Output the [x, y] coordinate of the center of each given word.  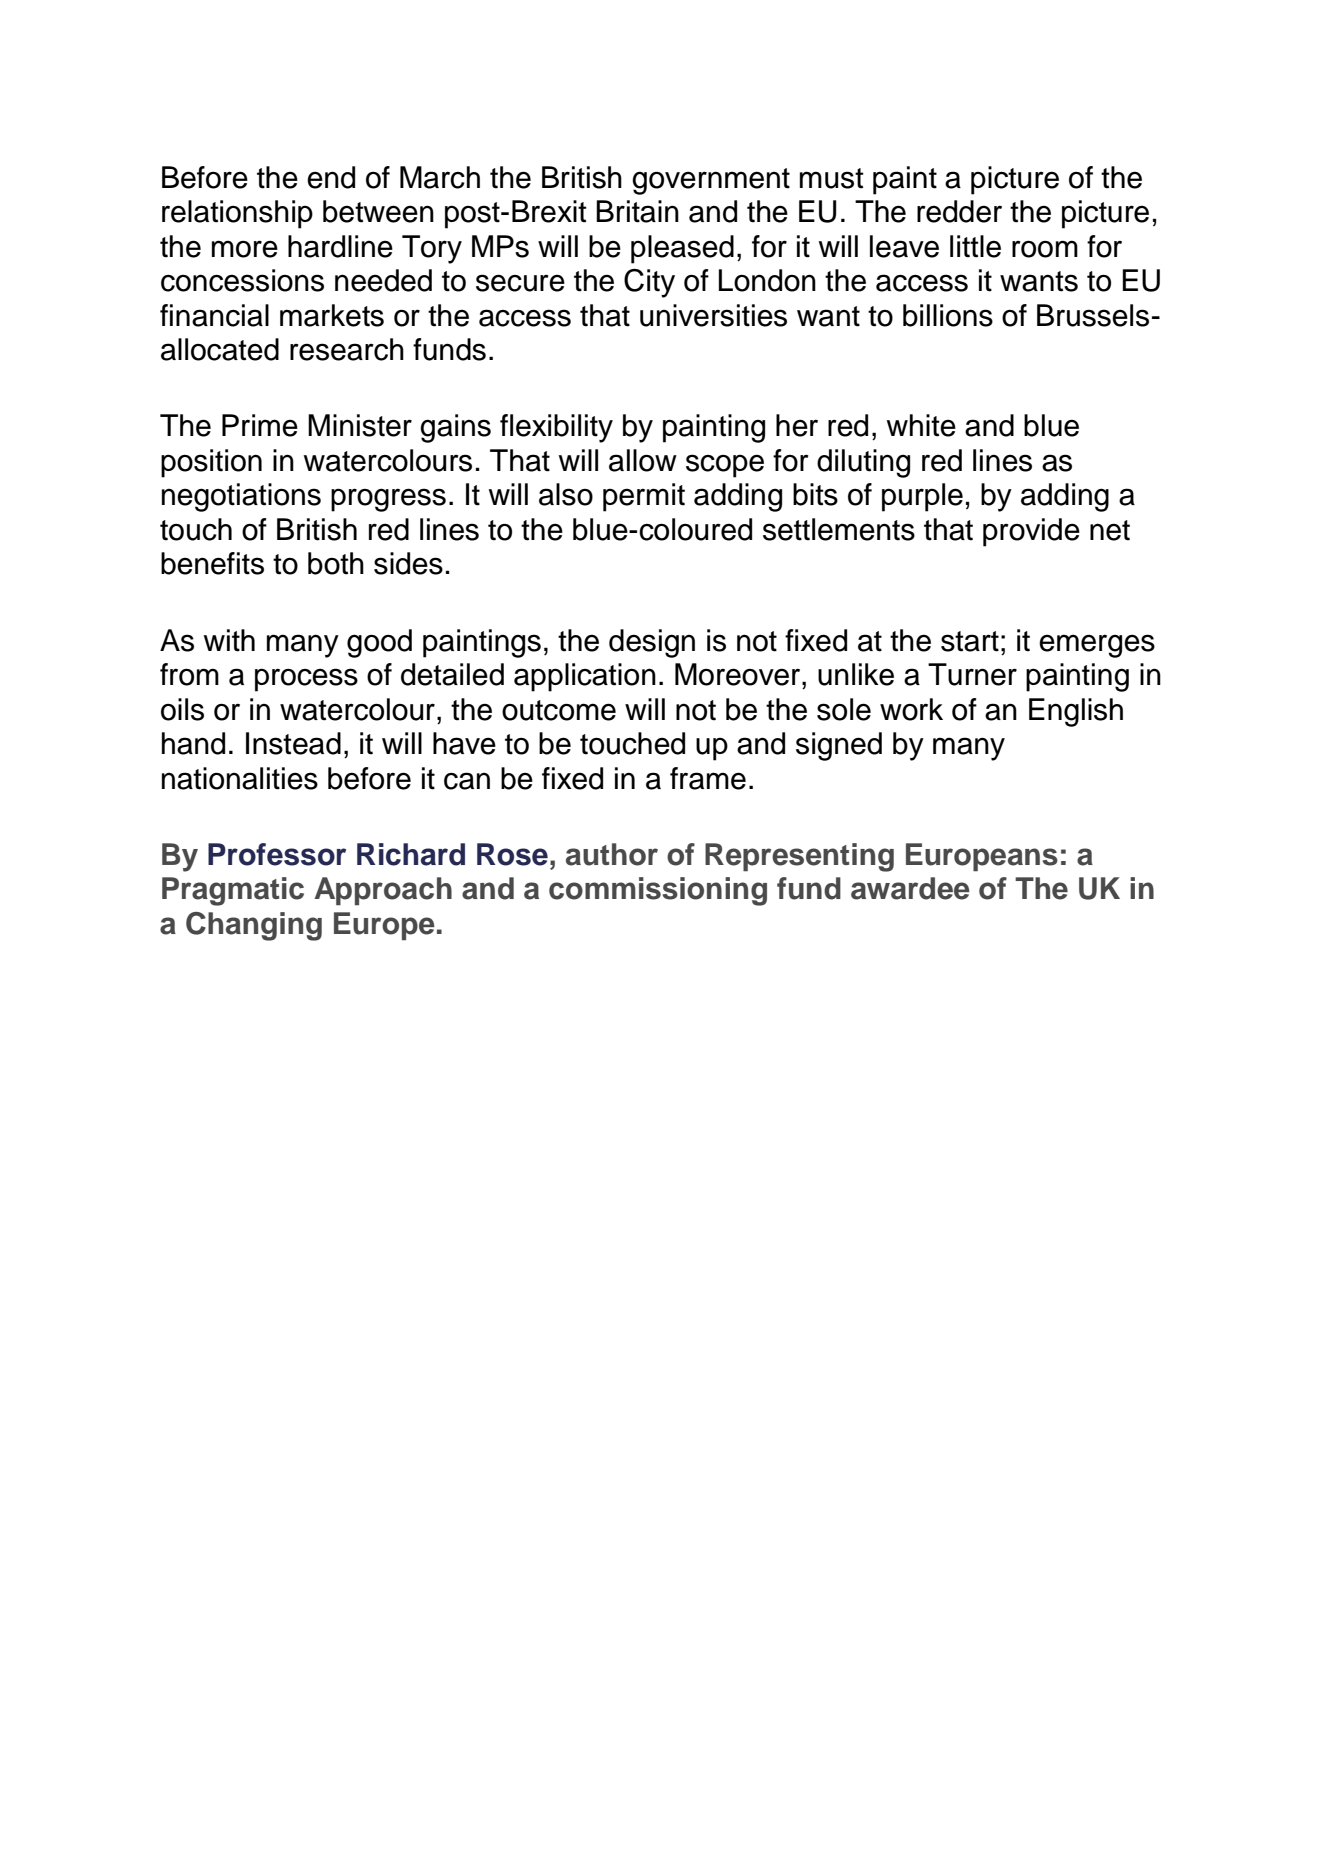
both [336, 563]
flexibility [556, 428]
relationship [237, 214]
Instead [293, 743]
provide [1031, 532]
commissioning [658, 891]
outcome [559, 710]
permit [644, 497]
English [1076, 712]
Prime [260, 425]
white [921, 425]
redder [959, 211]
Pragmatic [233, 891]
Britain [637, 211]
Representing [799, 857]
